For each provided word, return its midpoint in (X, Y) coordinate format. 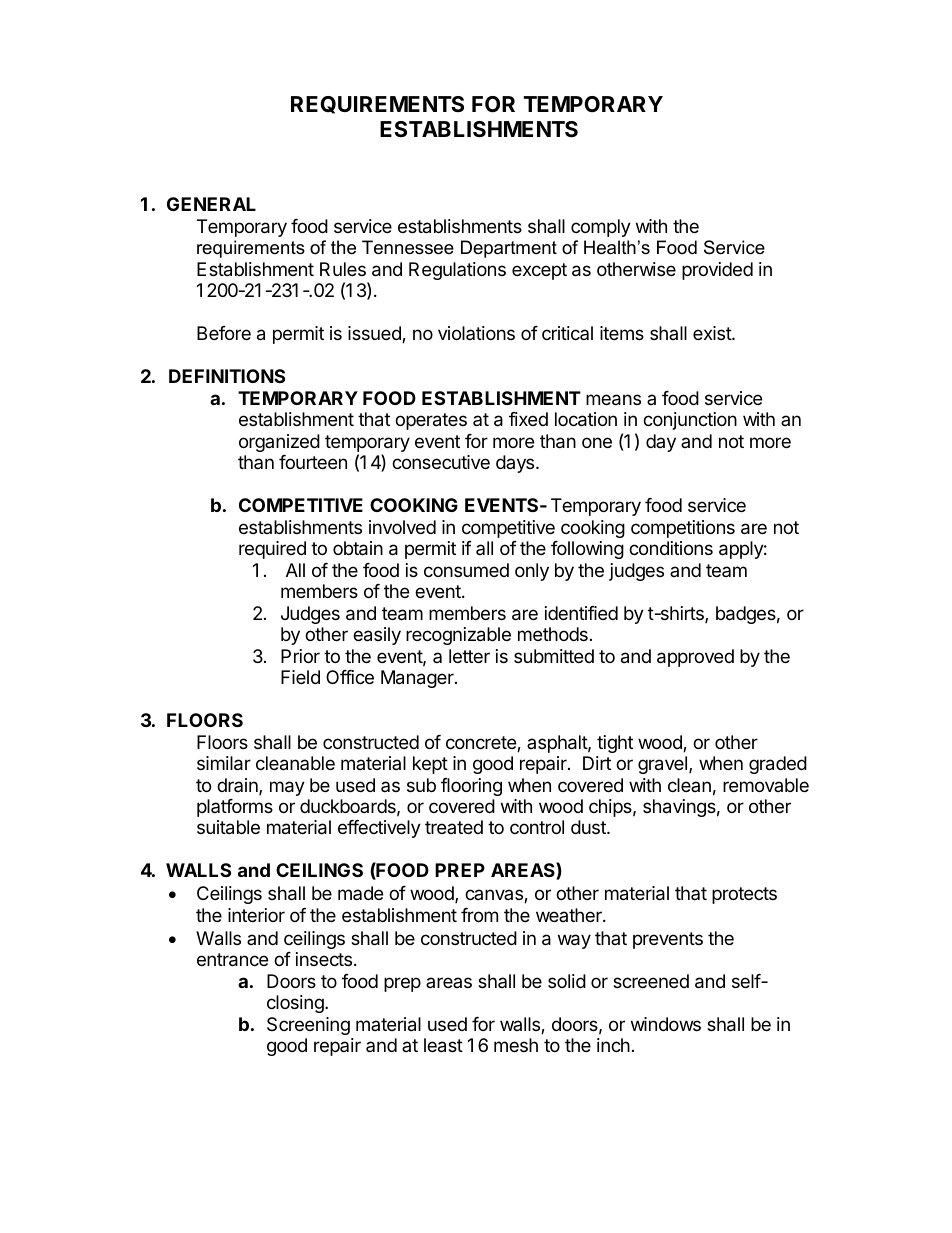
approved (695, 658)
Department (509, 249)
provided (717, 271)
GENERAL (211, 204)
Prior (300, 656)
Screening (308, 1026)
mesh (516, 1045)
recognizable (458, 636)
